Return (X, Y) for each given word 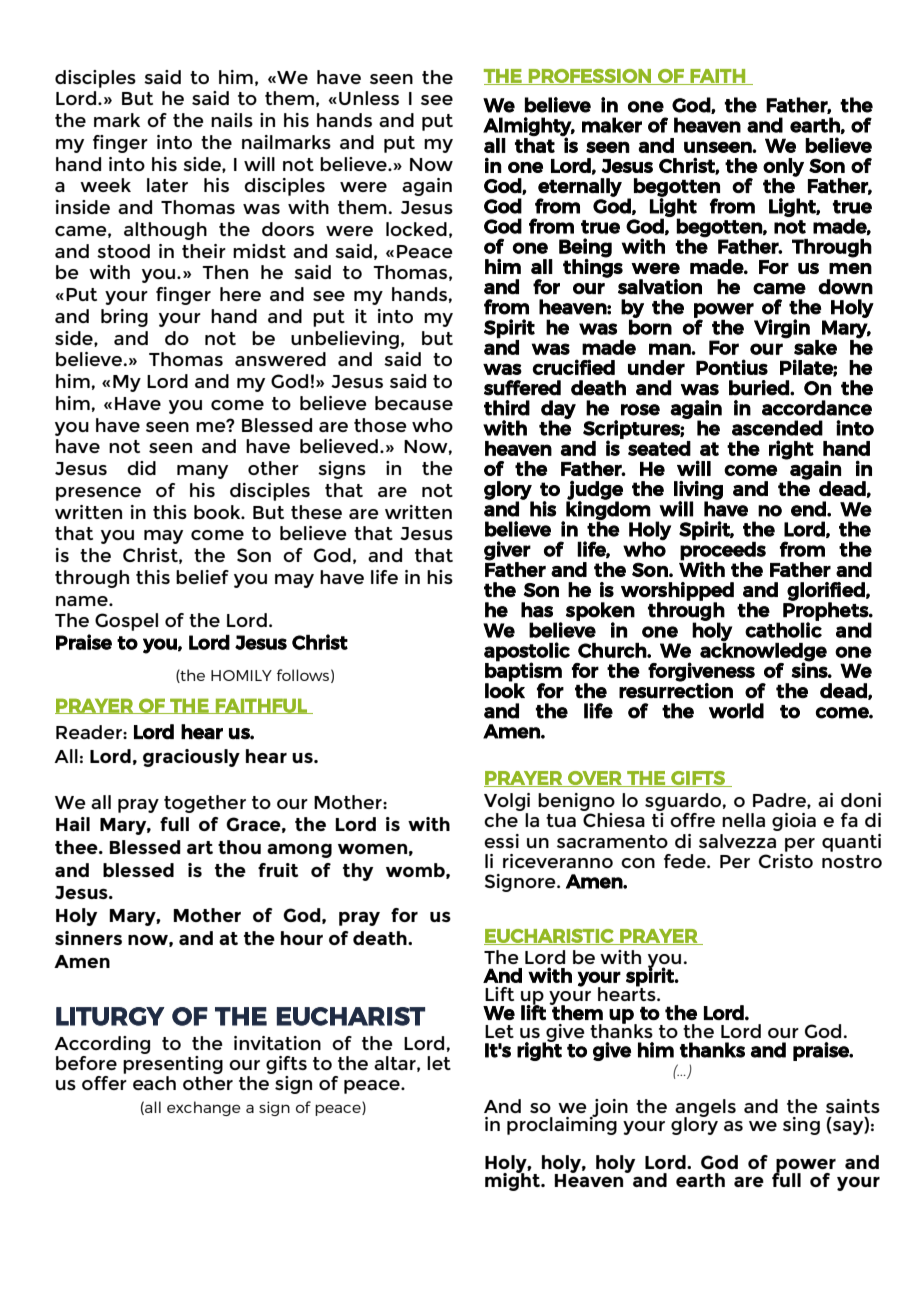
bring (124, 318)
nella (743, 820)
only (783, 168)
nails (232, 120)
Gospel (126, 622)
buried (760, 388)
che (501, 820)
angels (705, 1109)
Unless (369, 98)
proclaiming (562, 1125)
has (537, 610)
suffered (522, 388)
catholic (783, 629)
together (205, 804)
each (154, 1083)
